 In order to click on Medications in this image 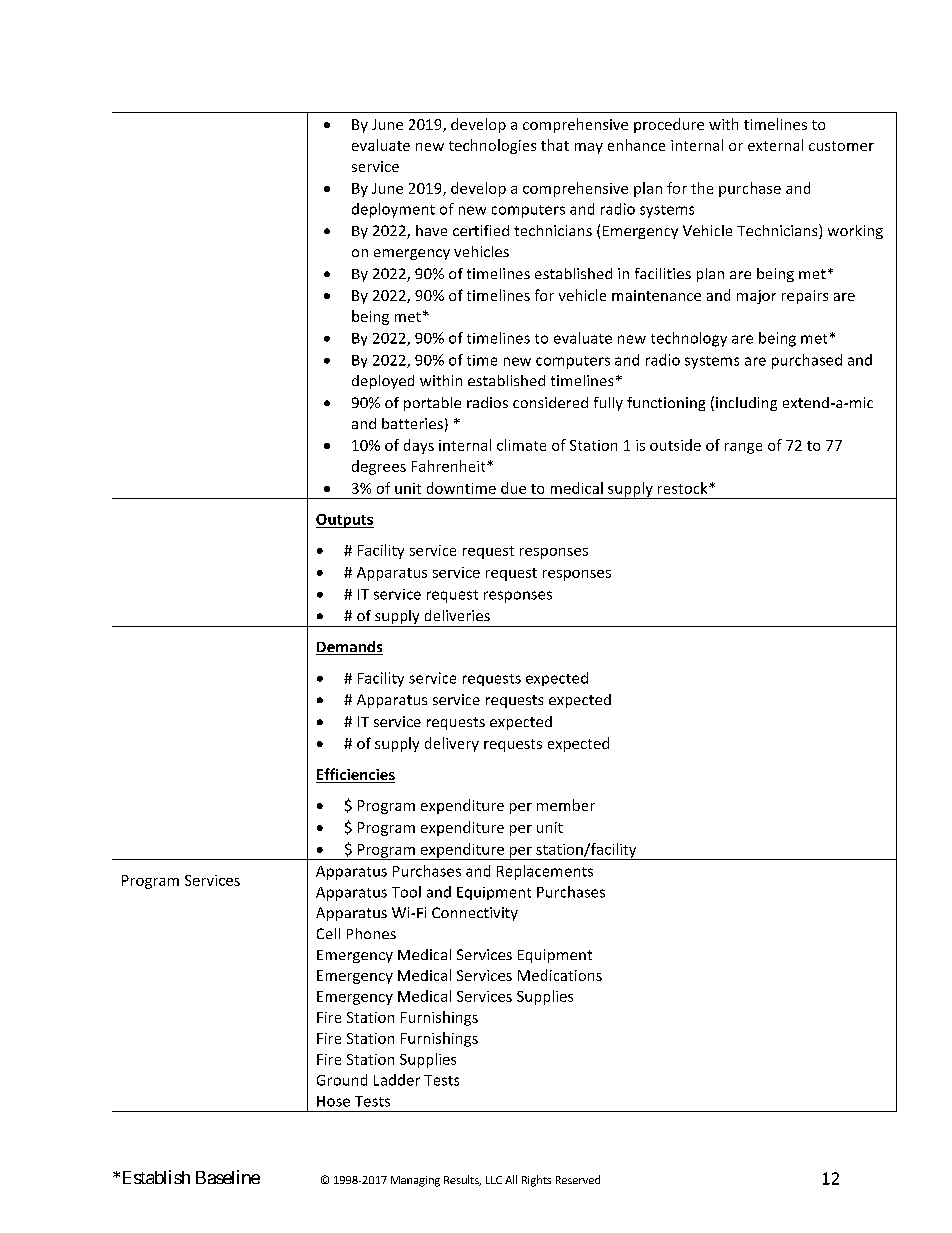, I will do `click(560, 975)`.
